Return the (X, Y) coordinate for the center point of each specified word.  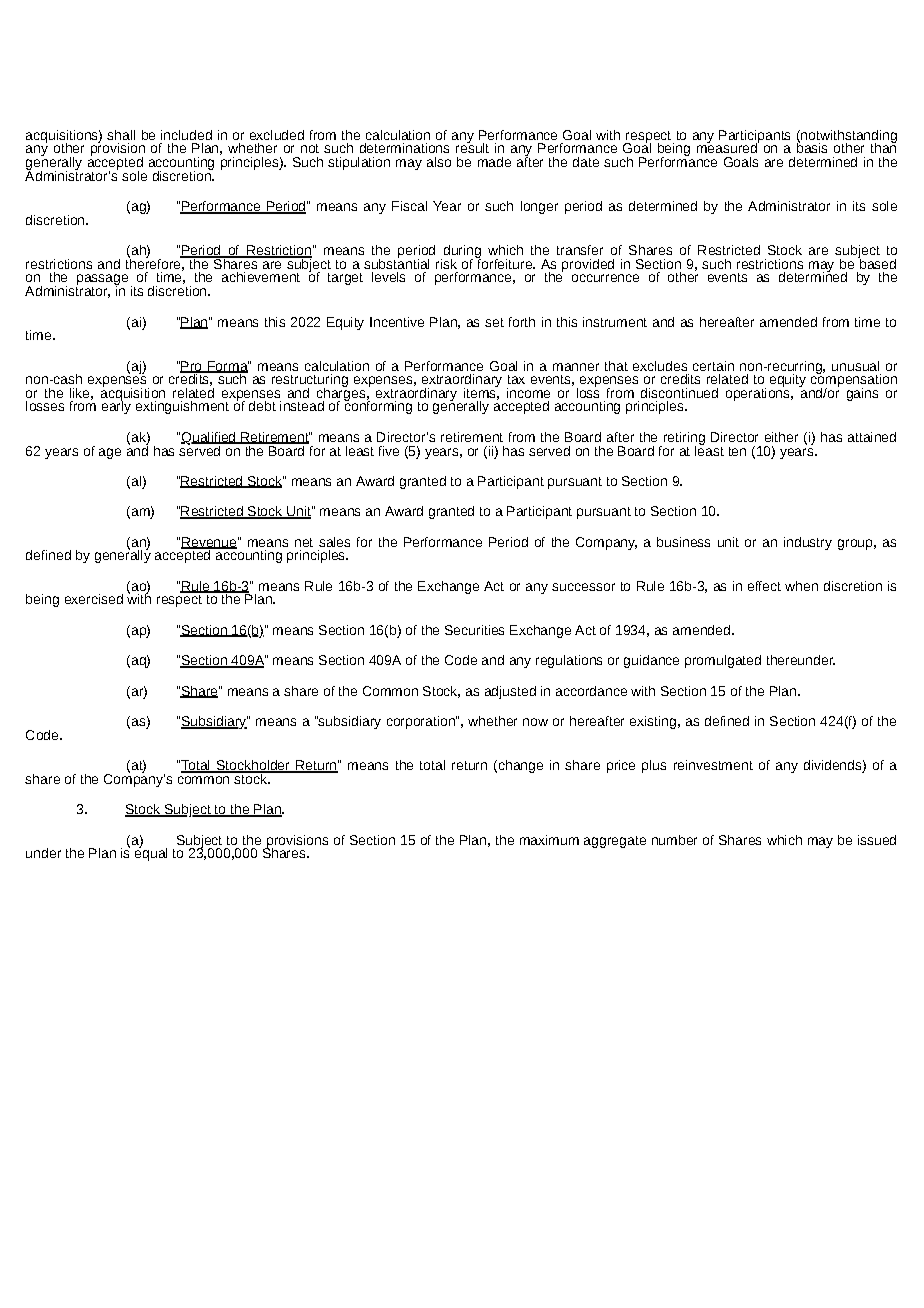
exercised (94, 599)
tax (516, 379)
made (494, 162)
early (116, 406)
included (186, 135)
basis (812, 147)
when (801, 586)
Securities (474, 630)
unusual (855, 366)
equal (151, 853)
